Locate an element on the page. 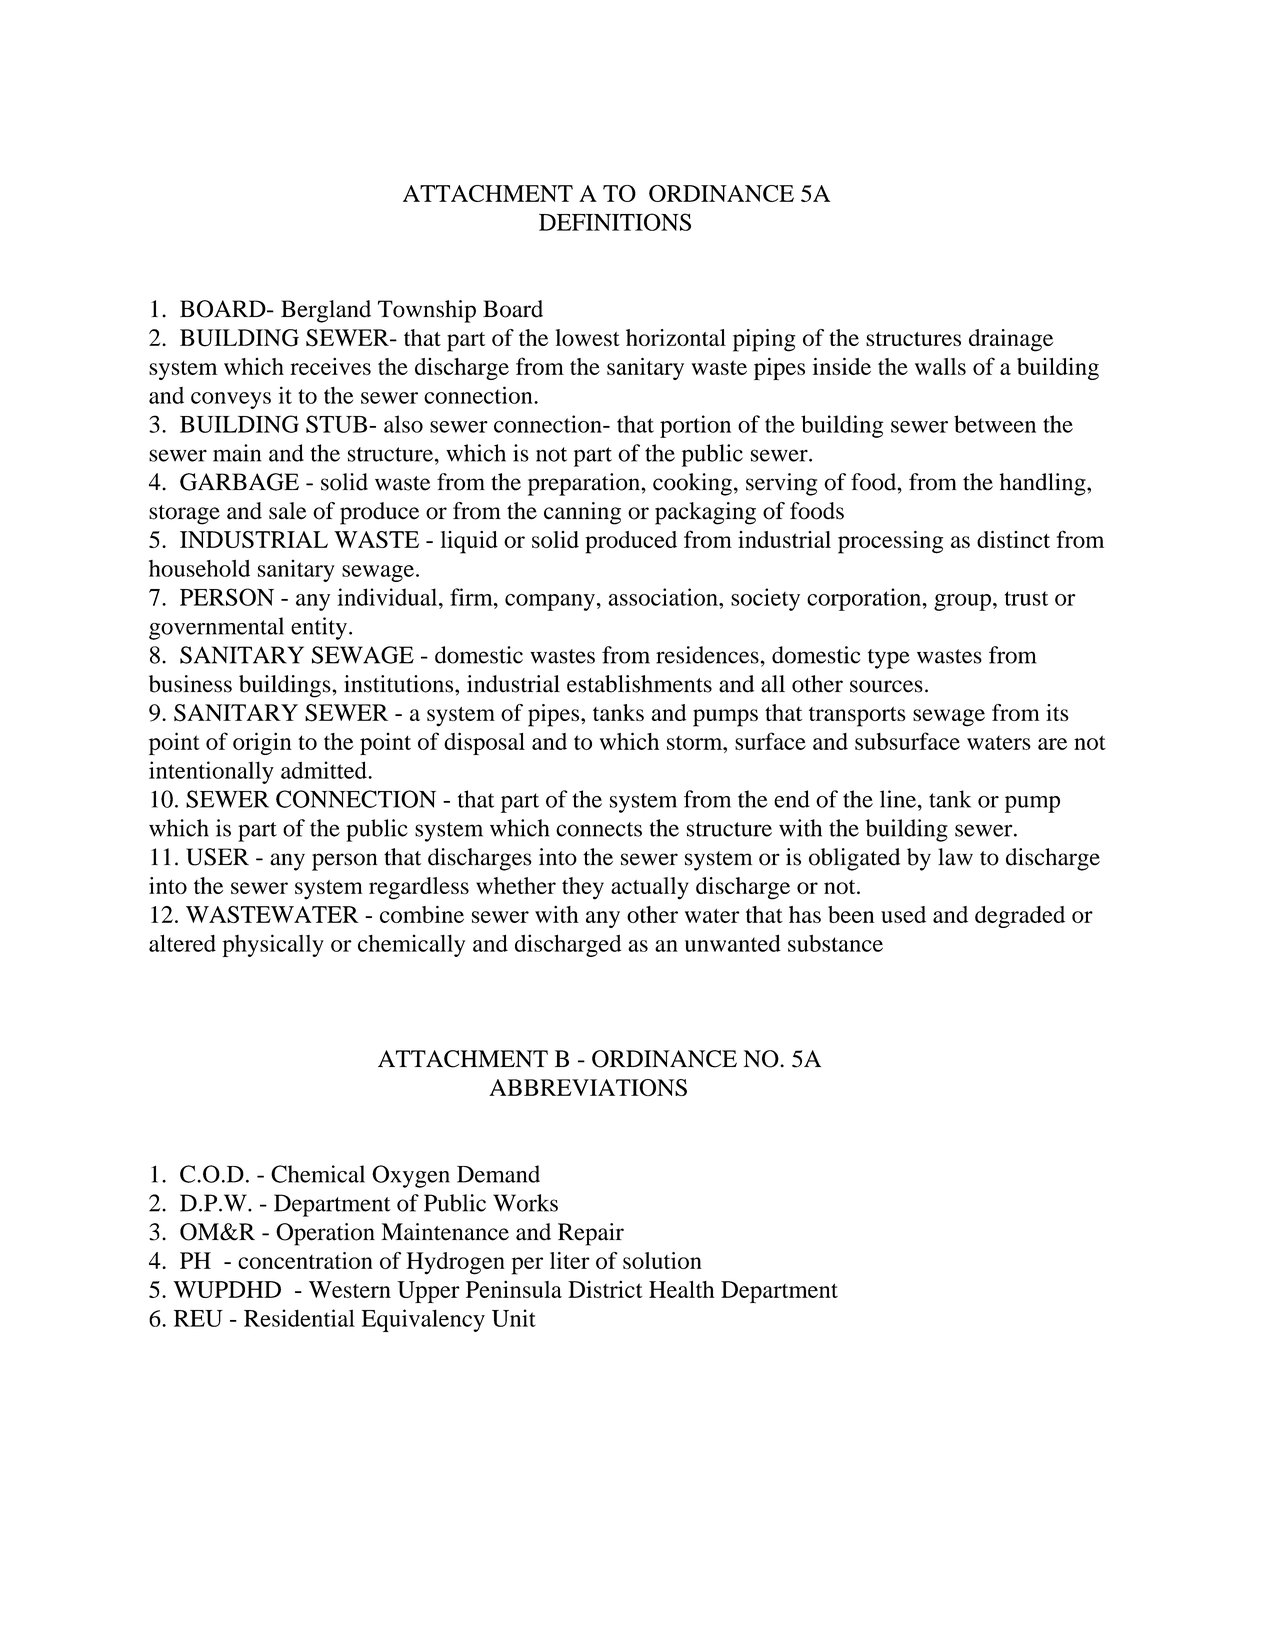  Health is located at coordinates (681, 1289).
